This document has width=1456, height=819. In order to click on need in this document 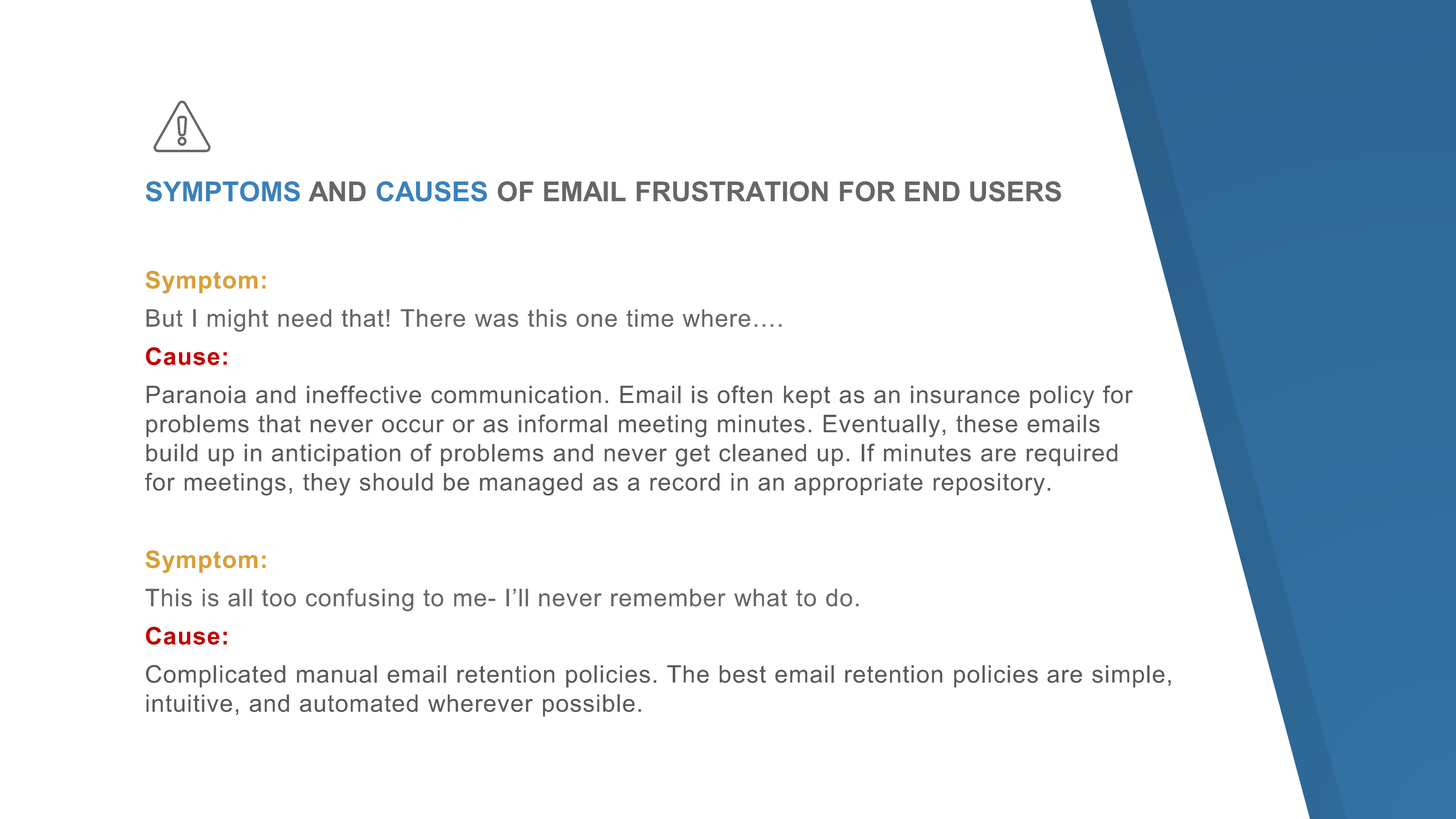, I will do `click(304, 318)`.
